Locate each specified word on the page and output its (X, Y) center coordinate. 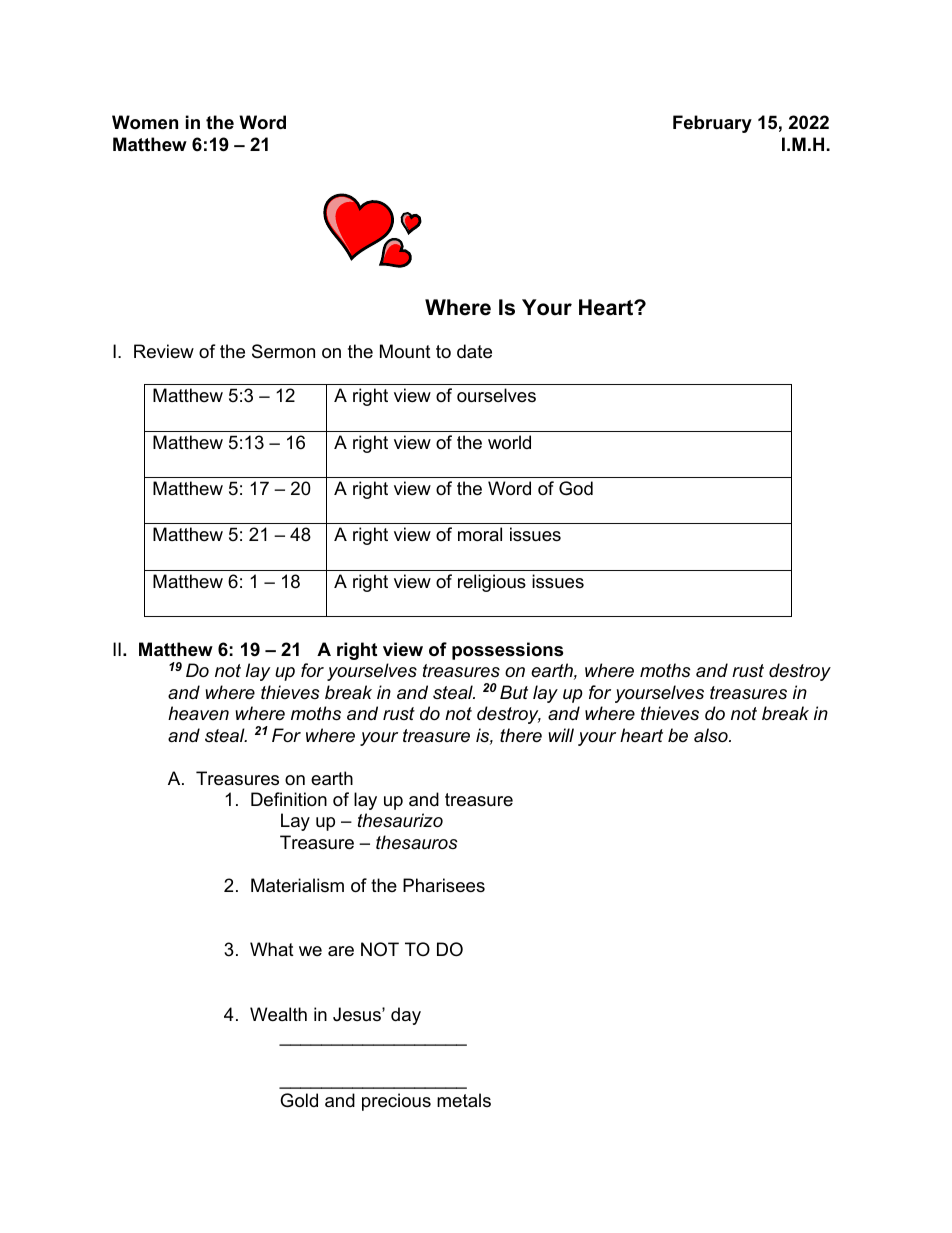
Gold (299, 1100)
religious (492, 583)
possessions (507, 651)
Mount (405, 351)
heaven (198, 713)
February (712, 124)
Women (145, 122)
